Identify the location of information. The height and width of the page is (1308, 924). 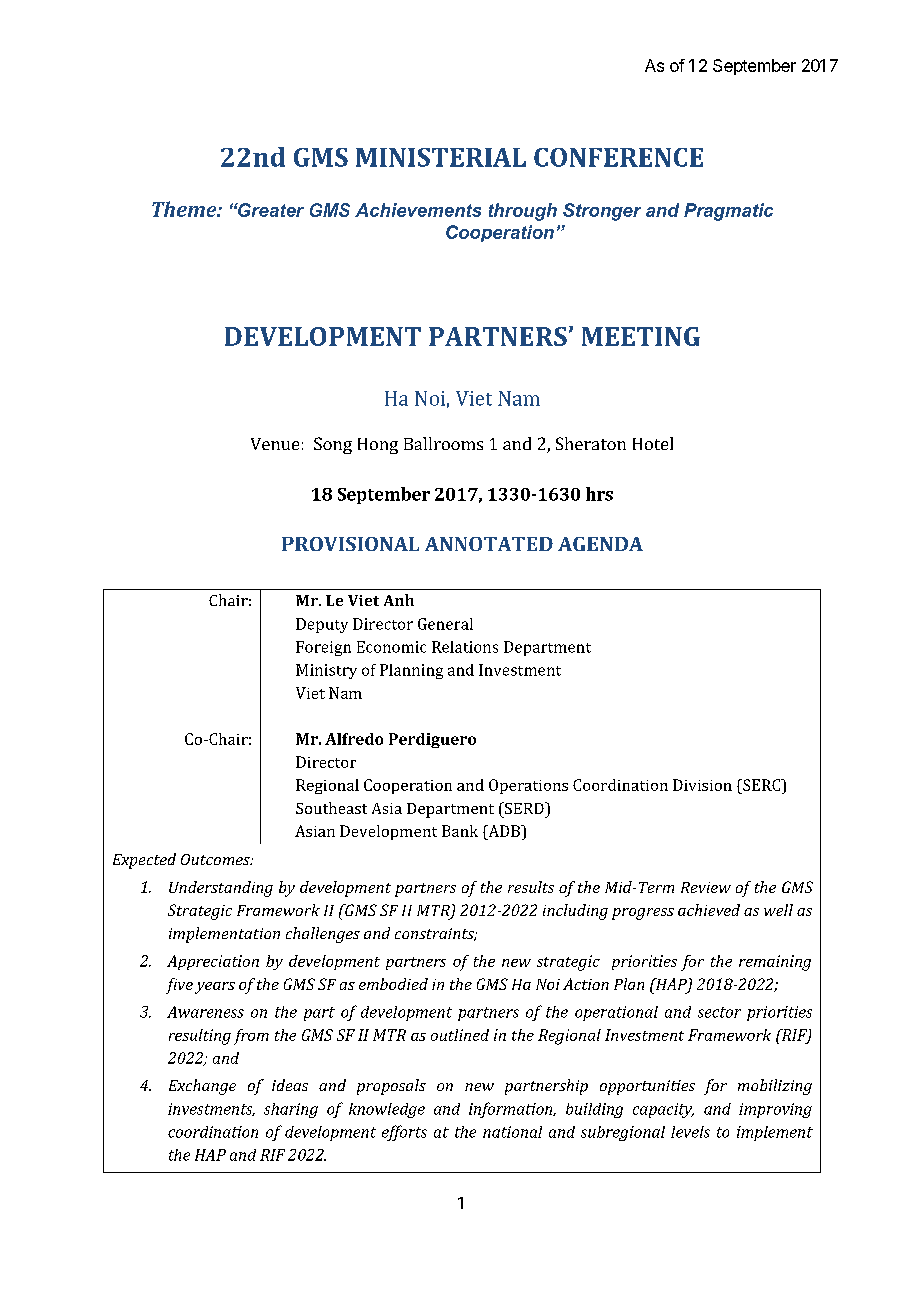
(512, 1110).
